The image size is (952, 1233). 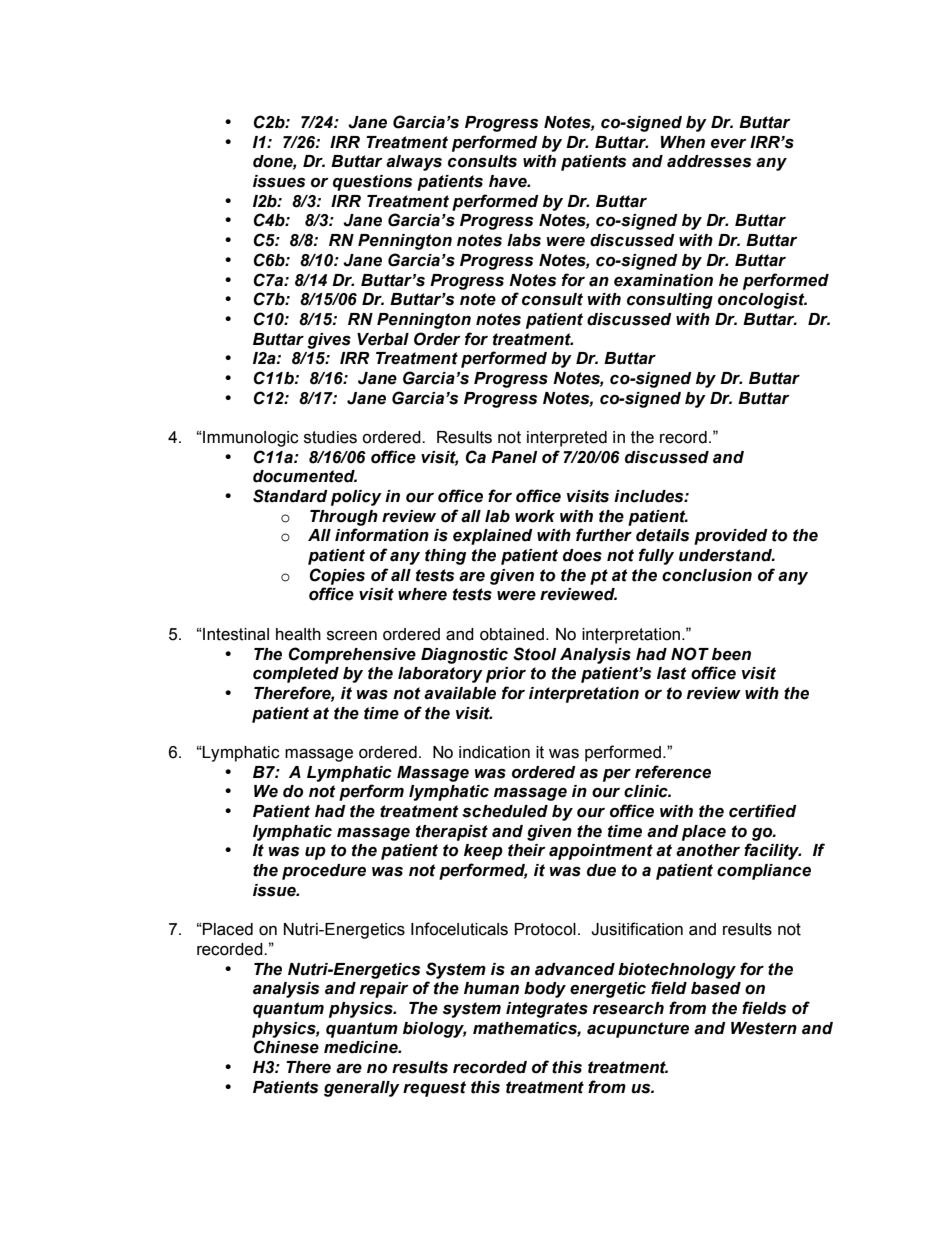 What do you see at coordinates (709, 161) in the image?
I see `addresses` at bounding box center [709, 161].
